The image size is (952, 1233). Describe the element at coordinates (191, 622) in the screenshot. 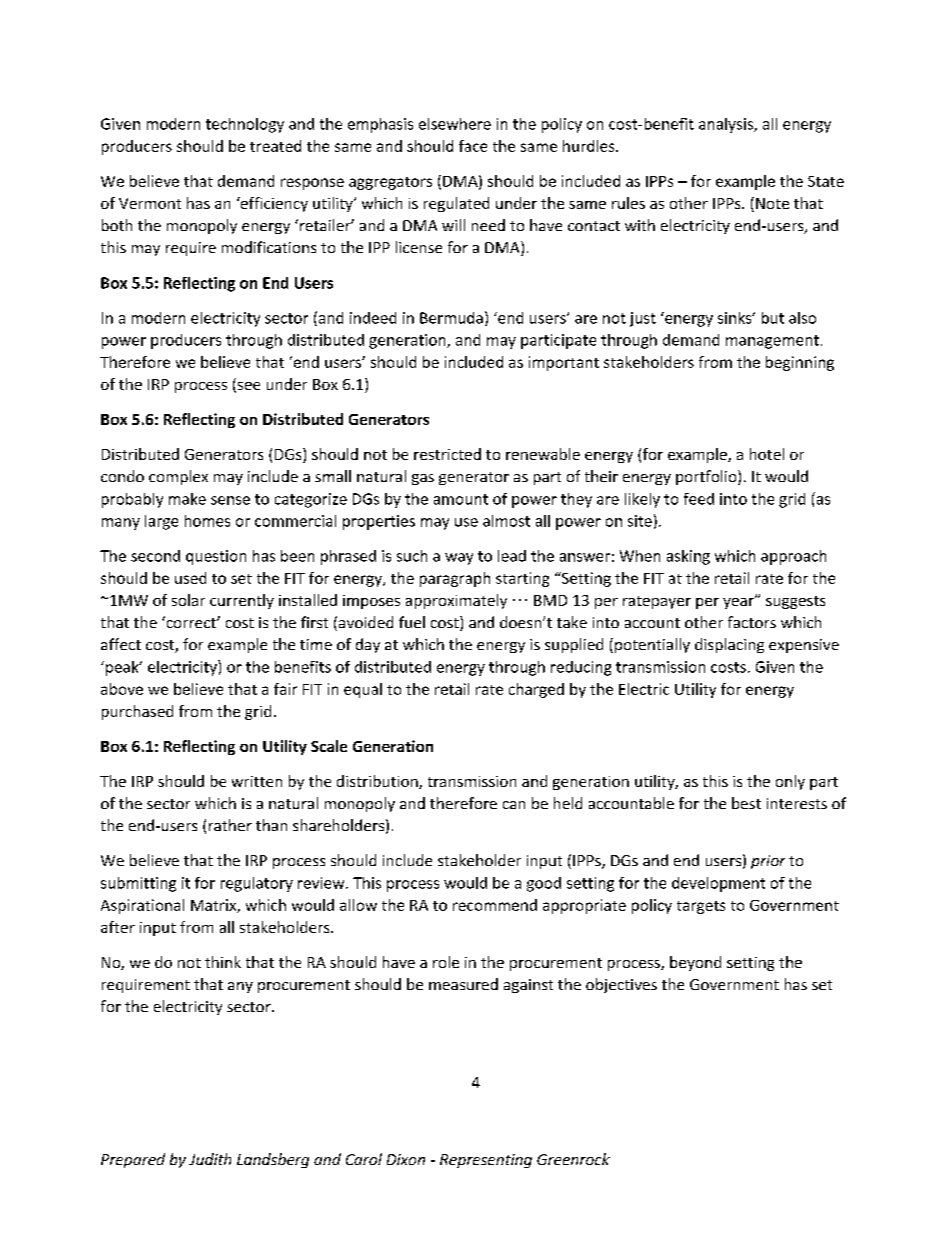

I see `correct` at that location.
